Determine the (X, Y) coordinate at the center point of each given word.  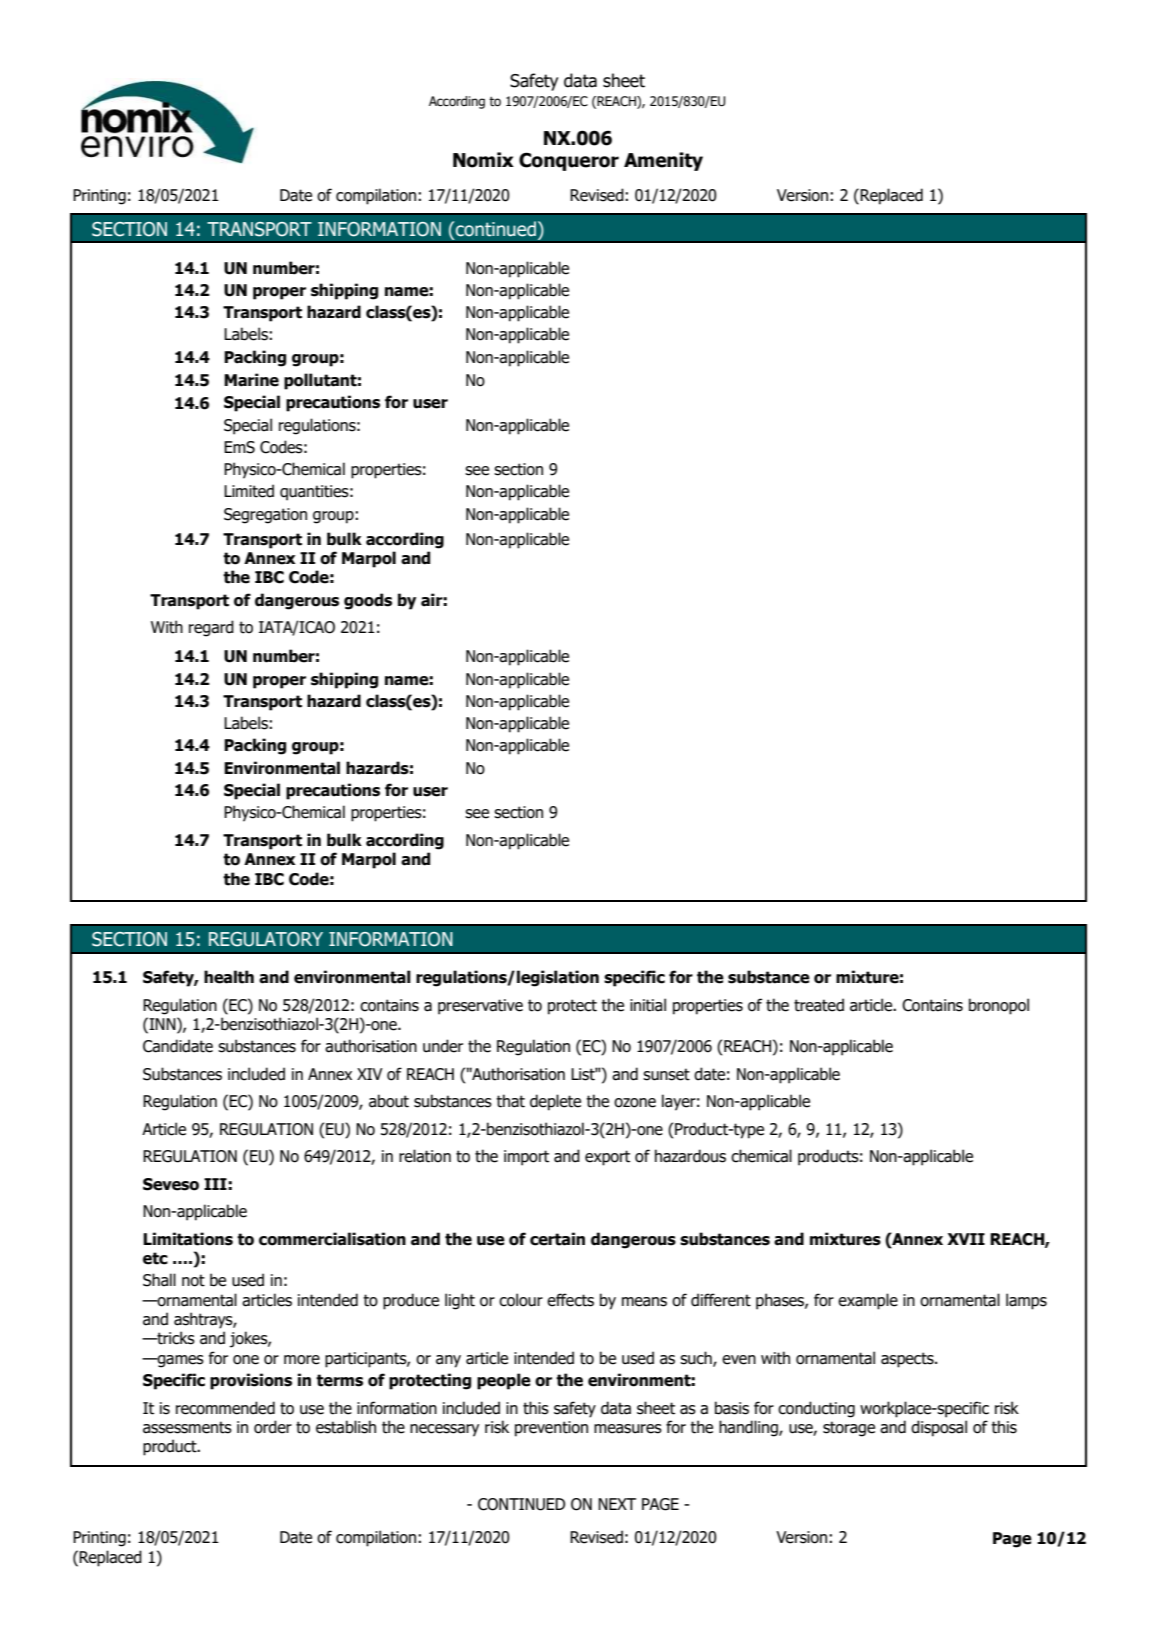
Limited (249, 491)
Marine (251, 380)
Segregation (265, 516)
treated (819, 1005)
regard (211, 628)
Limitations (188, 1239)
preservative (480, 1007)
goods (368, 601)
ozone (635, 1103)
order (273, 1427)
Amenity (663, 161)
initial (648, 1005)
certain (557, 1239)
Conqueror (569, 161)
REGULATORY (266, 939)
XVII (966, 1239)
